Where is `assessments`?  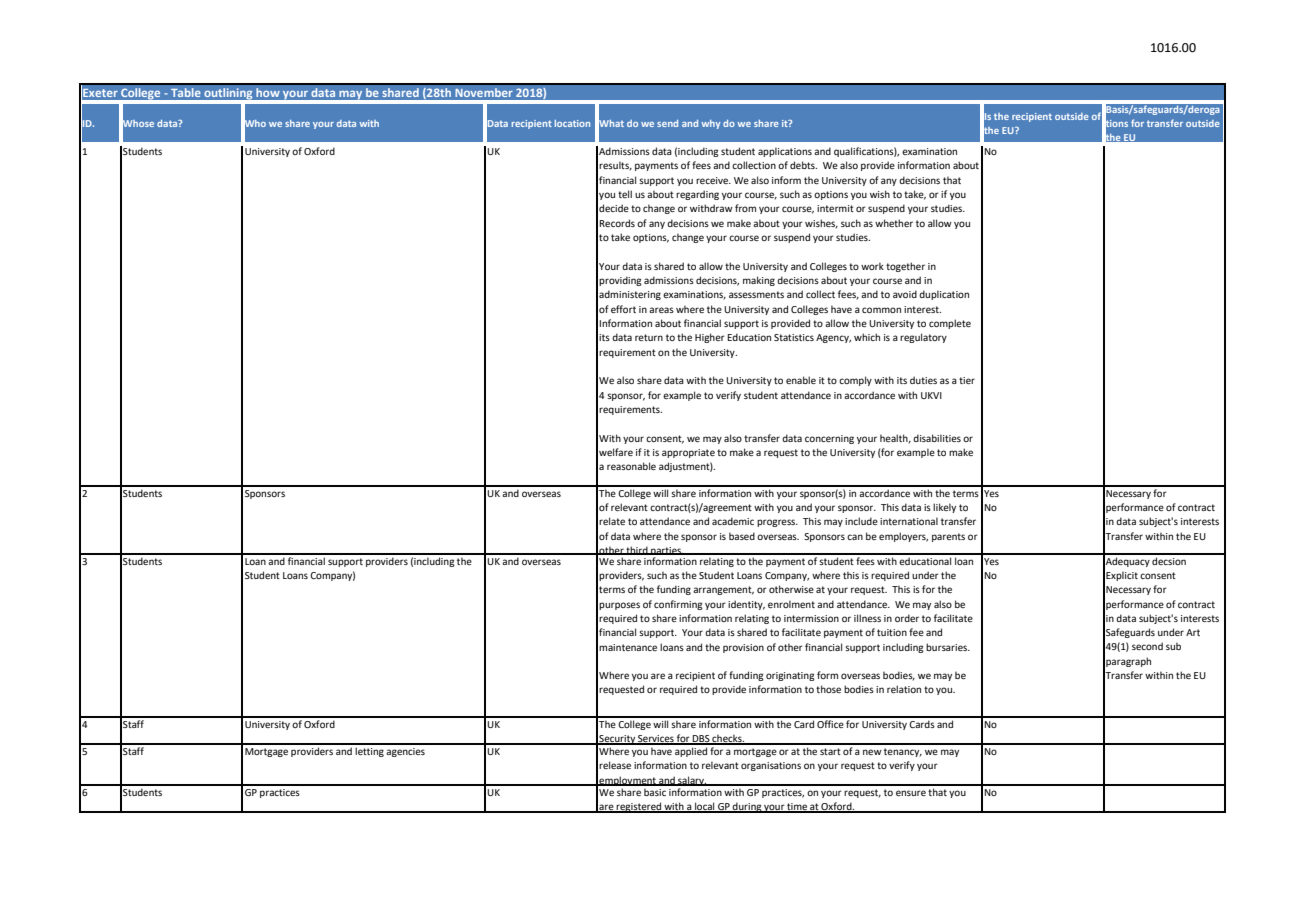
assessments is located at coordinates (756, 294).
